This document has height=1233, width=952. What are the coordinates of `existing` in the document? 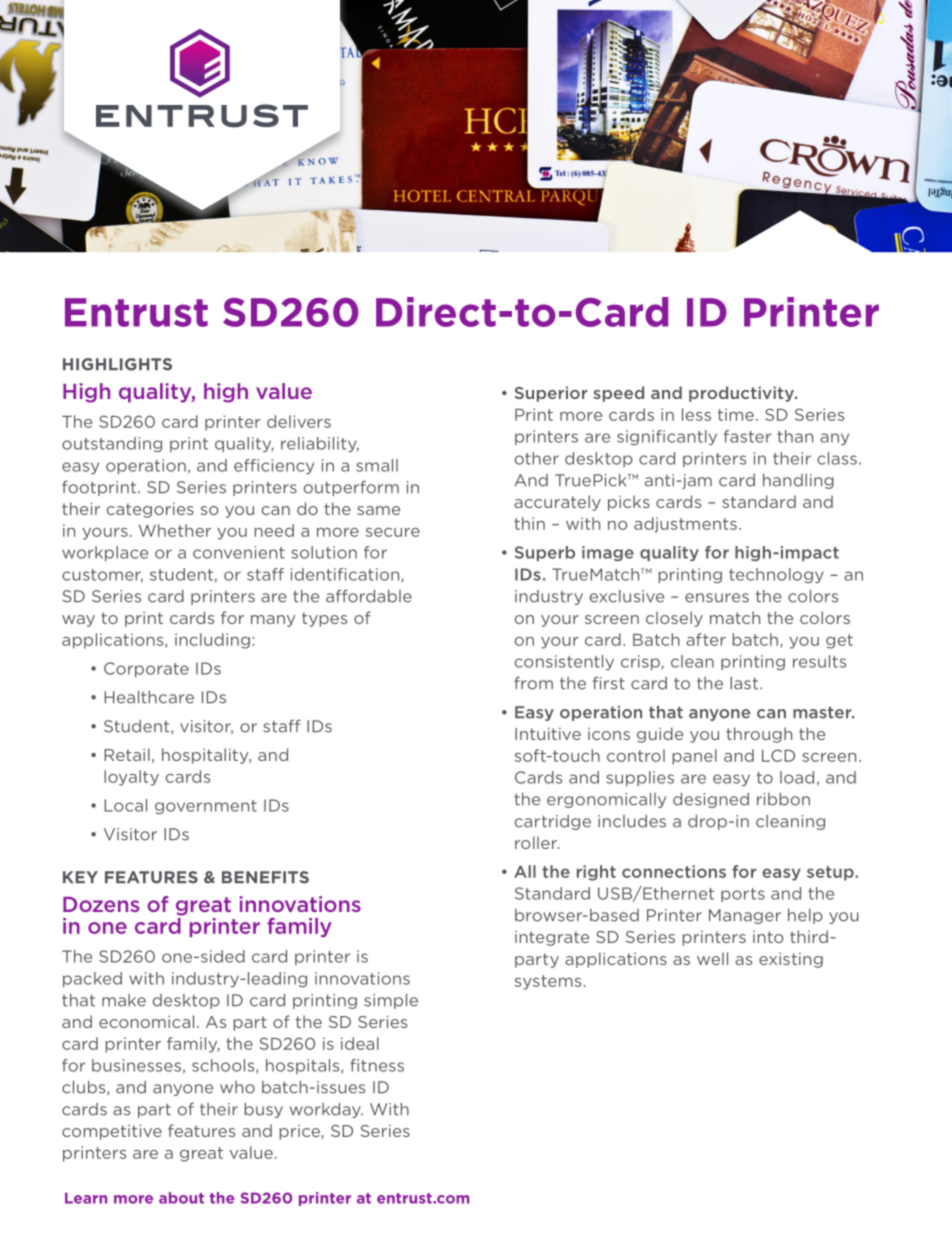 It's located at (791, 960).
